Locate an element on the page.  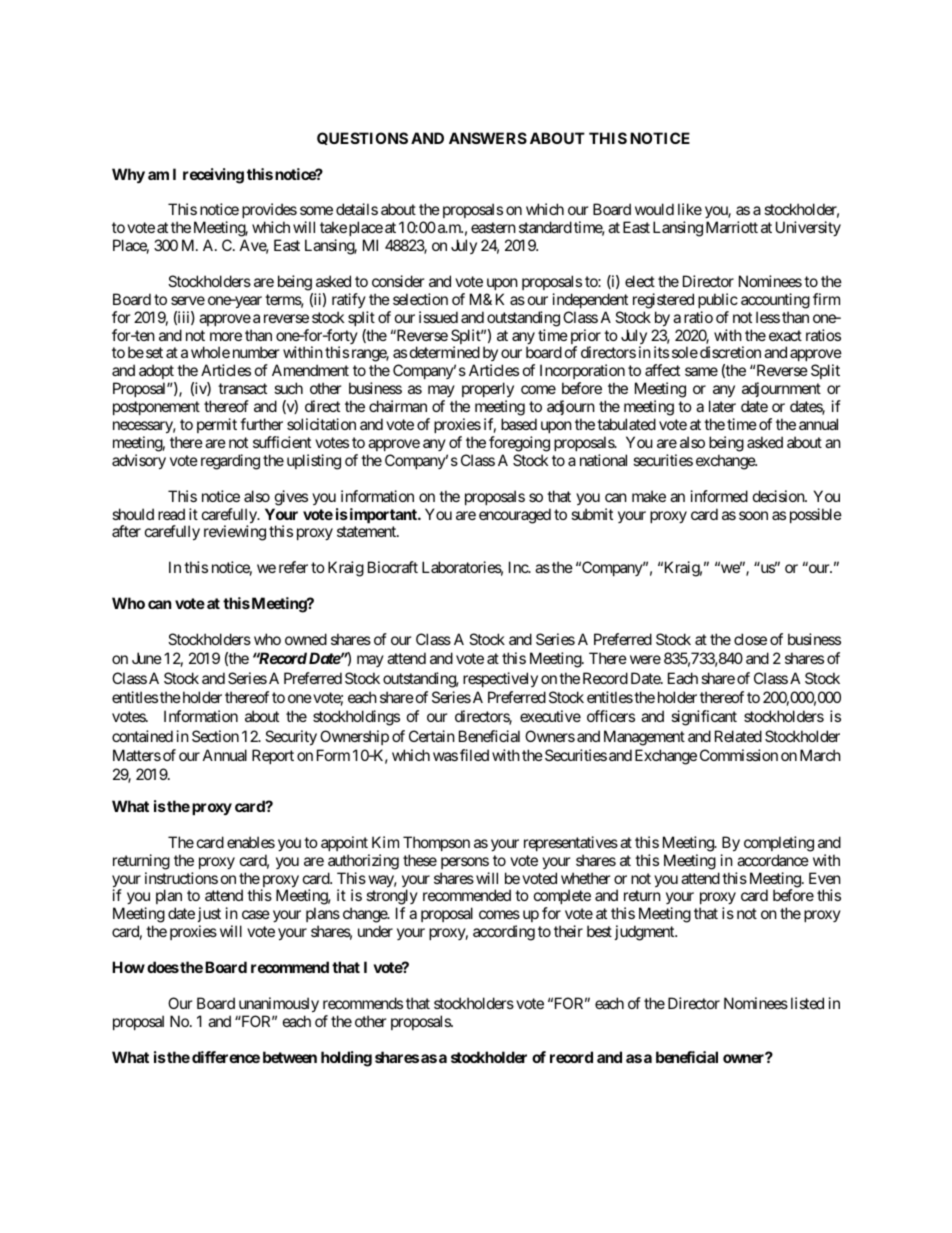
foregoing is located at coordinates (519, 444).
